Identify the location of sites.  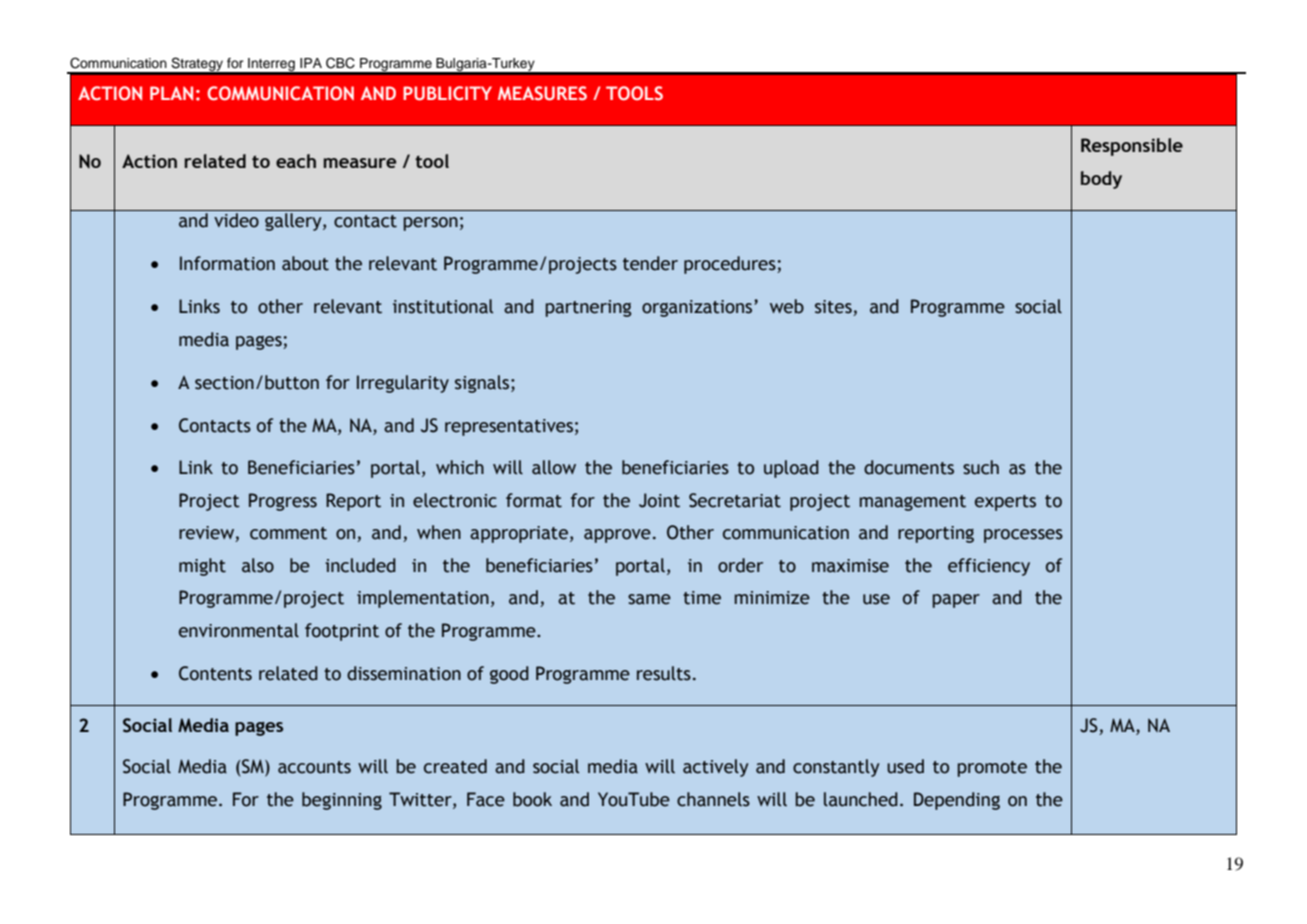
(834, 308).
